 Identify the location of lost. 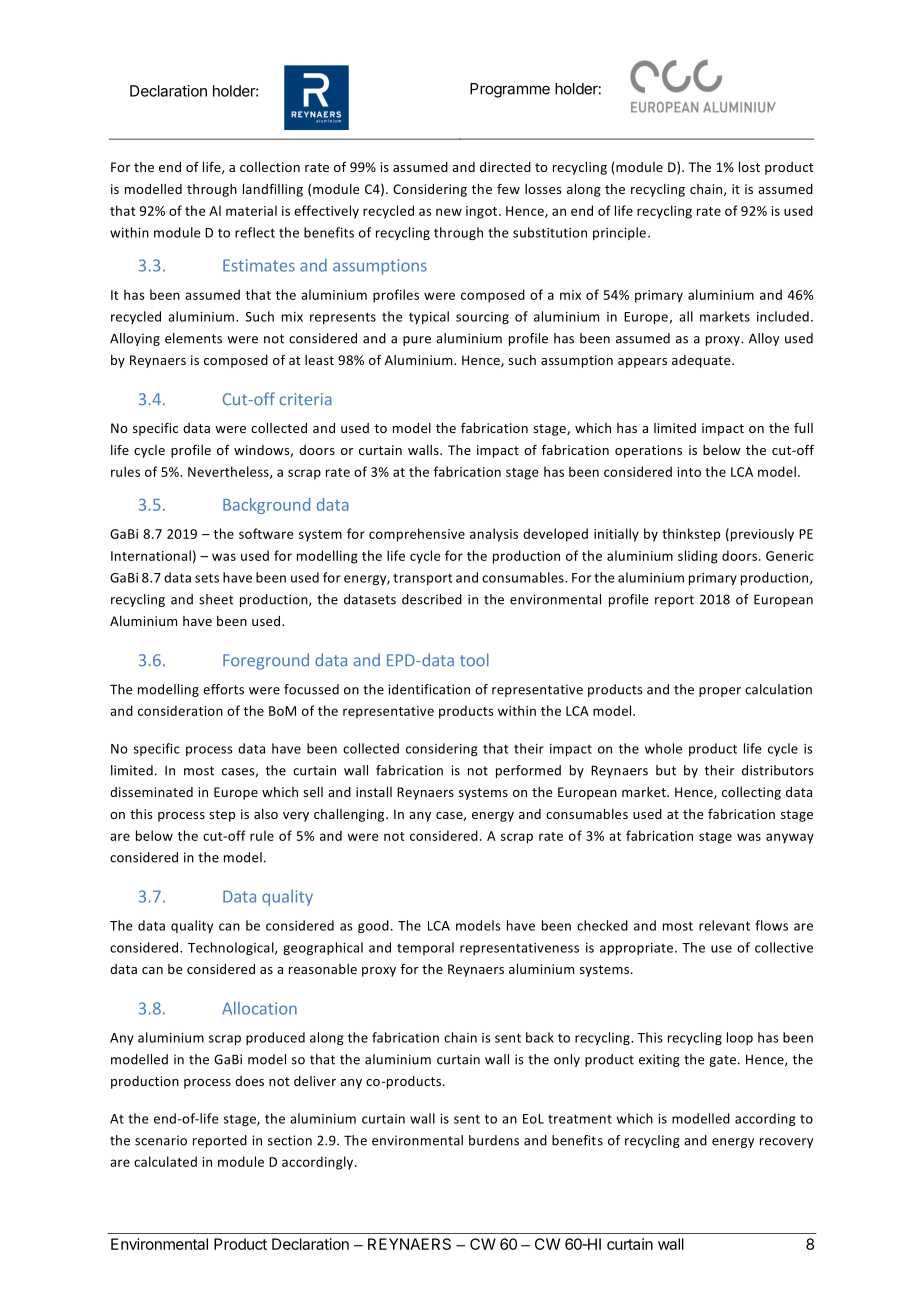
(749, 167).
